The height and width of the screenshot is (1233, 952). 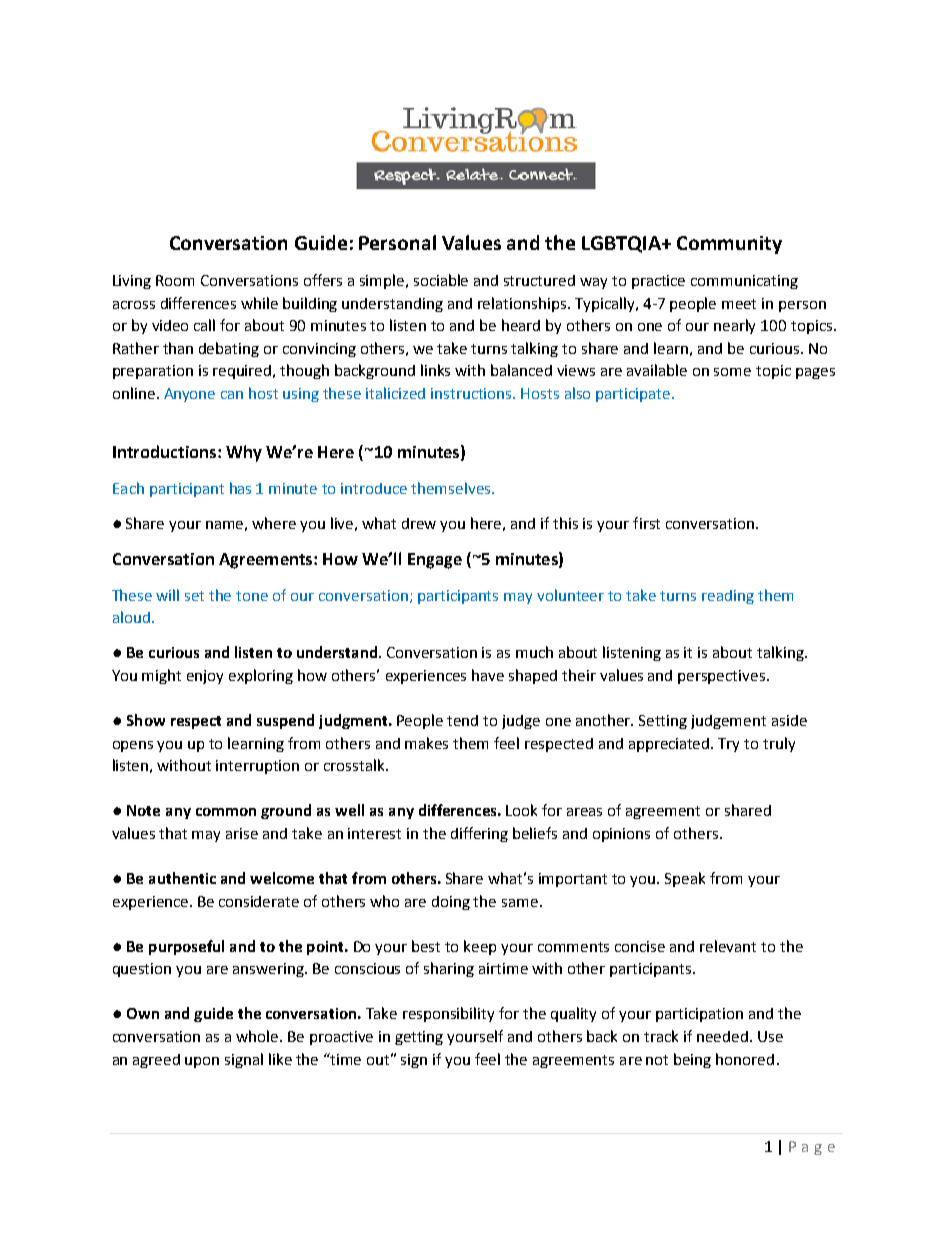 I want to click on Room, so click(x=175, y=280).
